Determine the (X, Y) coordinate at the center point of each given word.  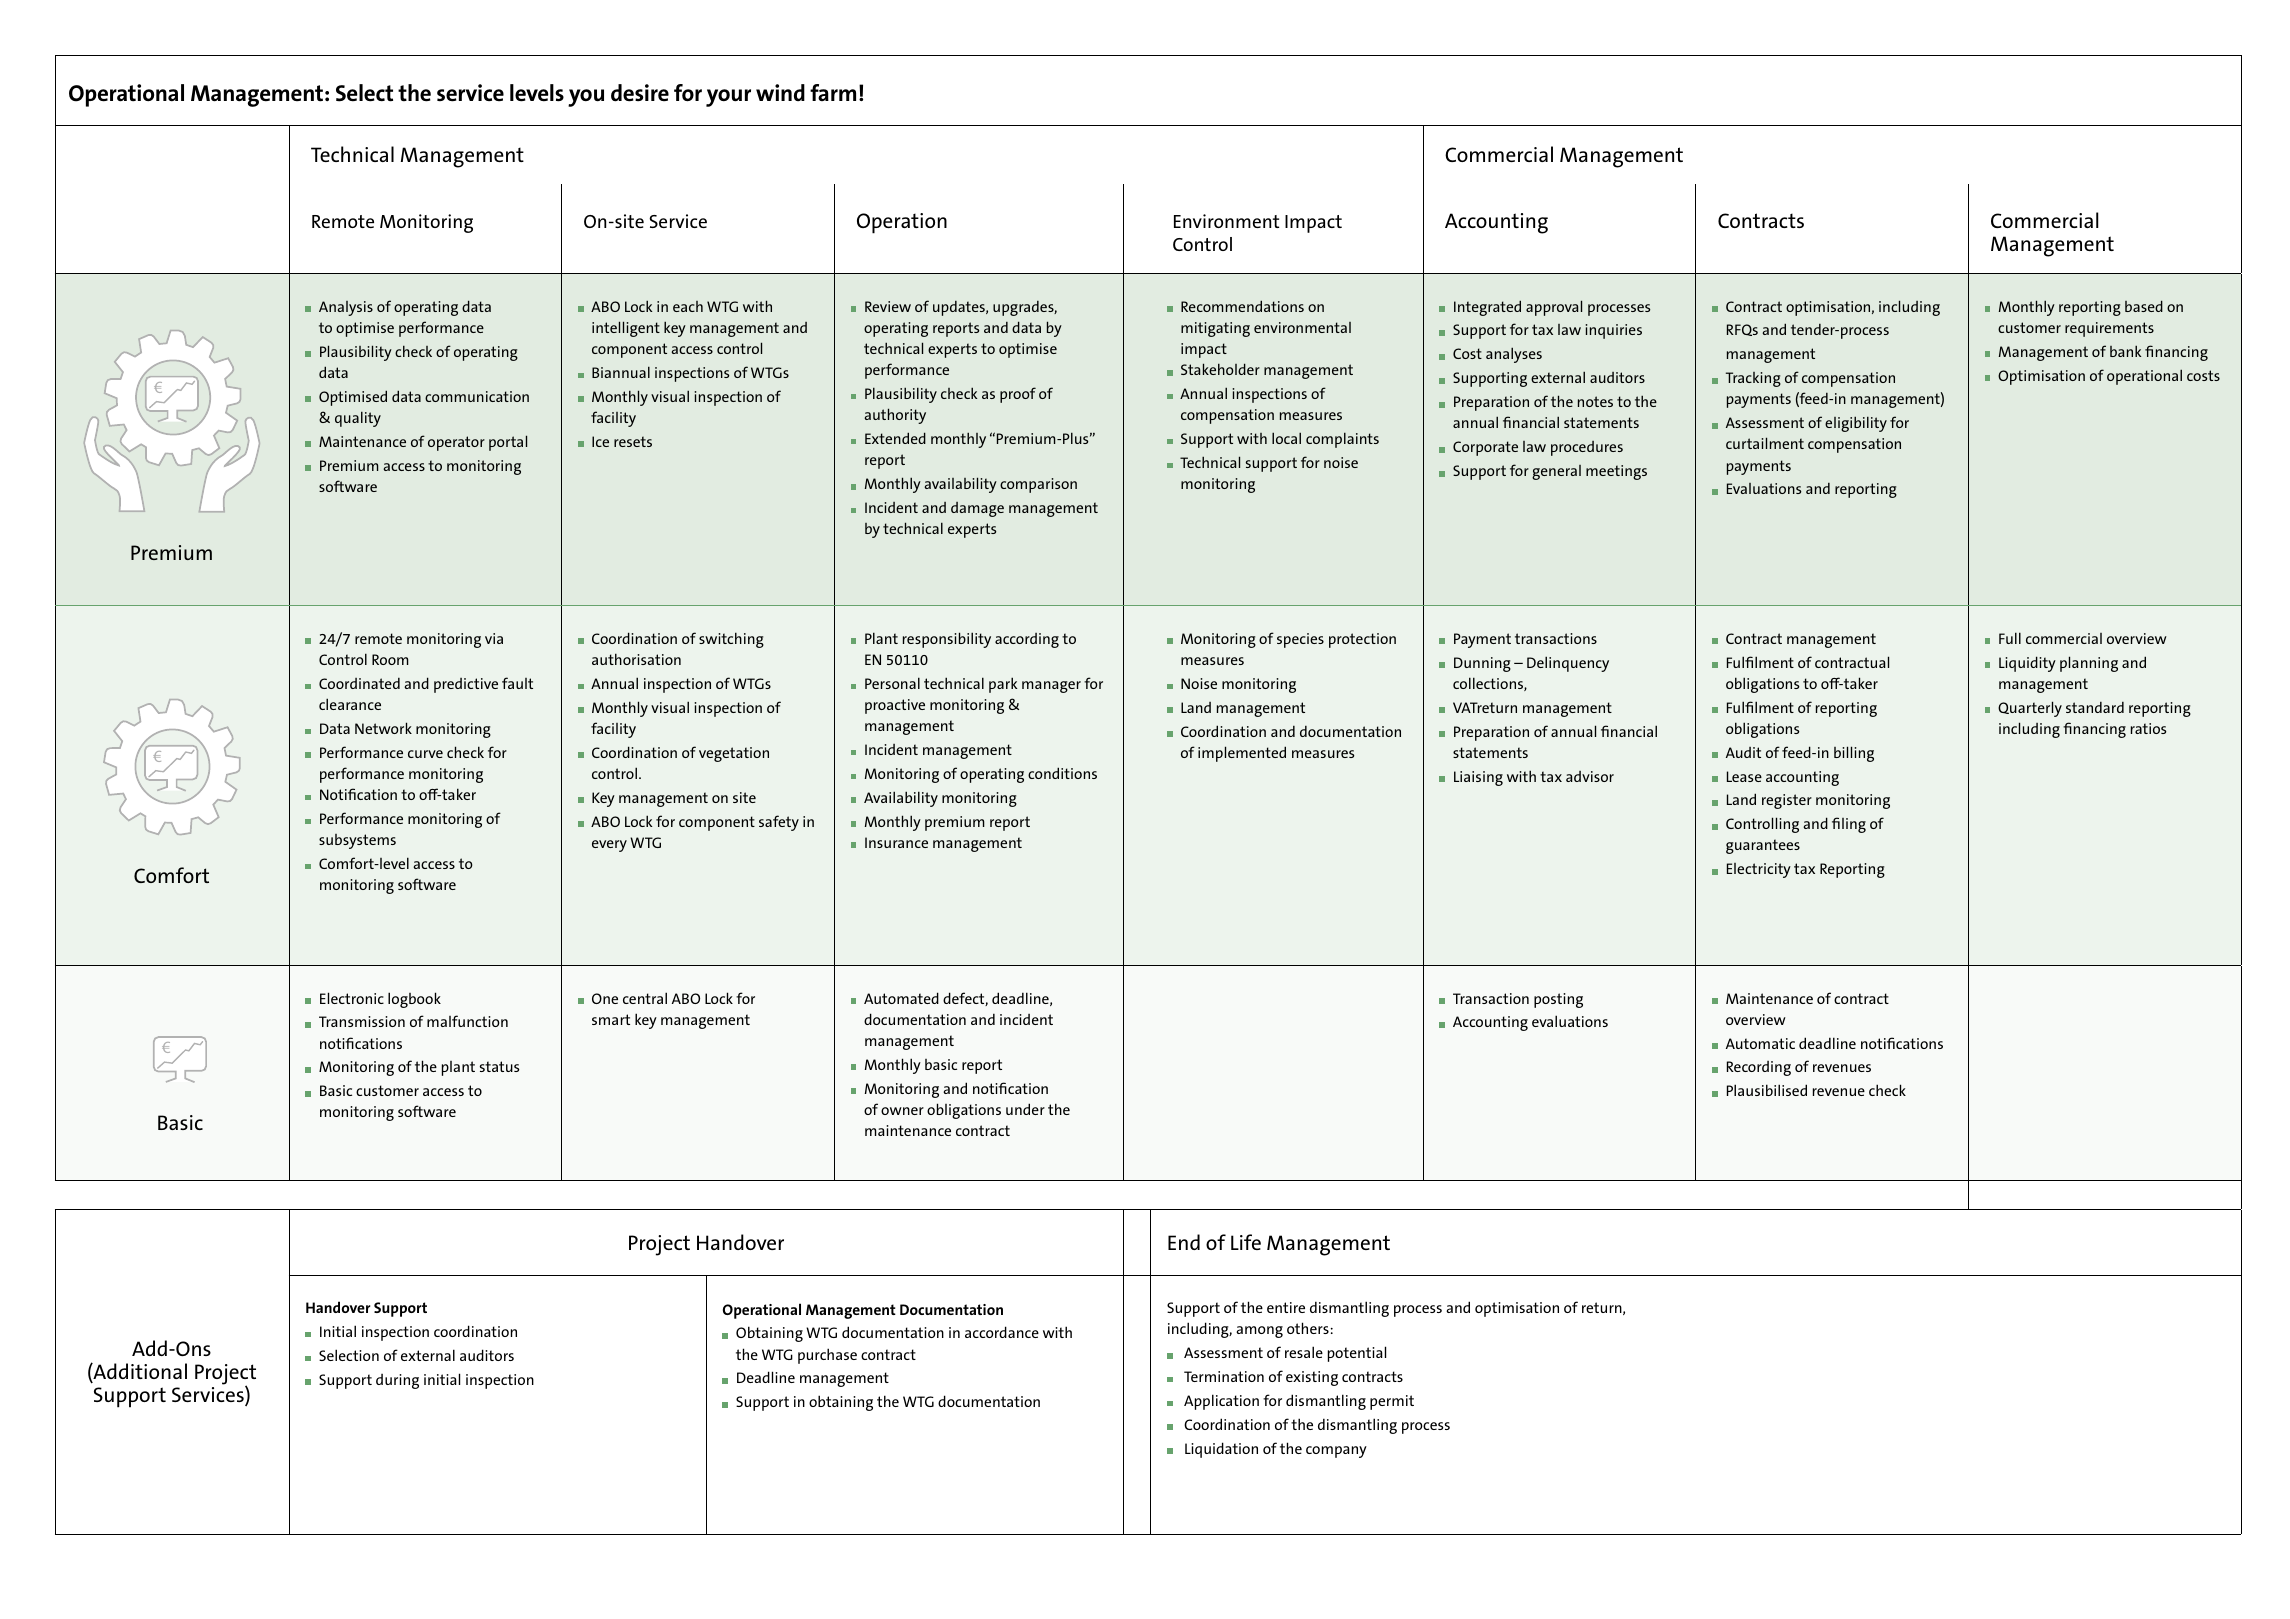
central (645, 998)
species (1300, 640)
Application (1221, 1402)
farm (833, 92)
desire (640, 93)
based (2144, 306)
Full (2010, 638)
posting (1558, 1000)
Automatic (1760, 1043)
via (494, 638)
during (397, 1381)
